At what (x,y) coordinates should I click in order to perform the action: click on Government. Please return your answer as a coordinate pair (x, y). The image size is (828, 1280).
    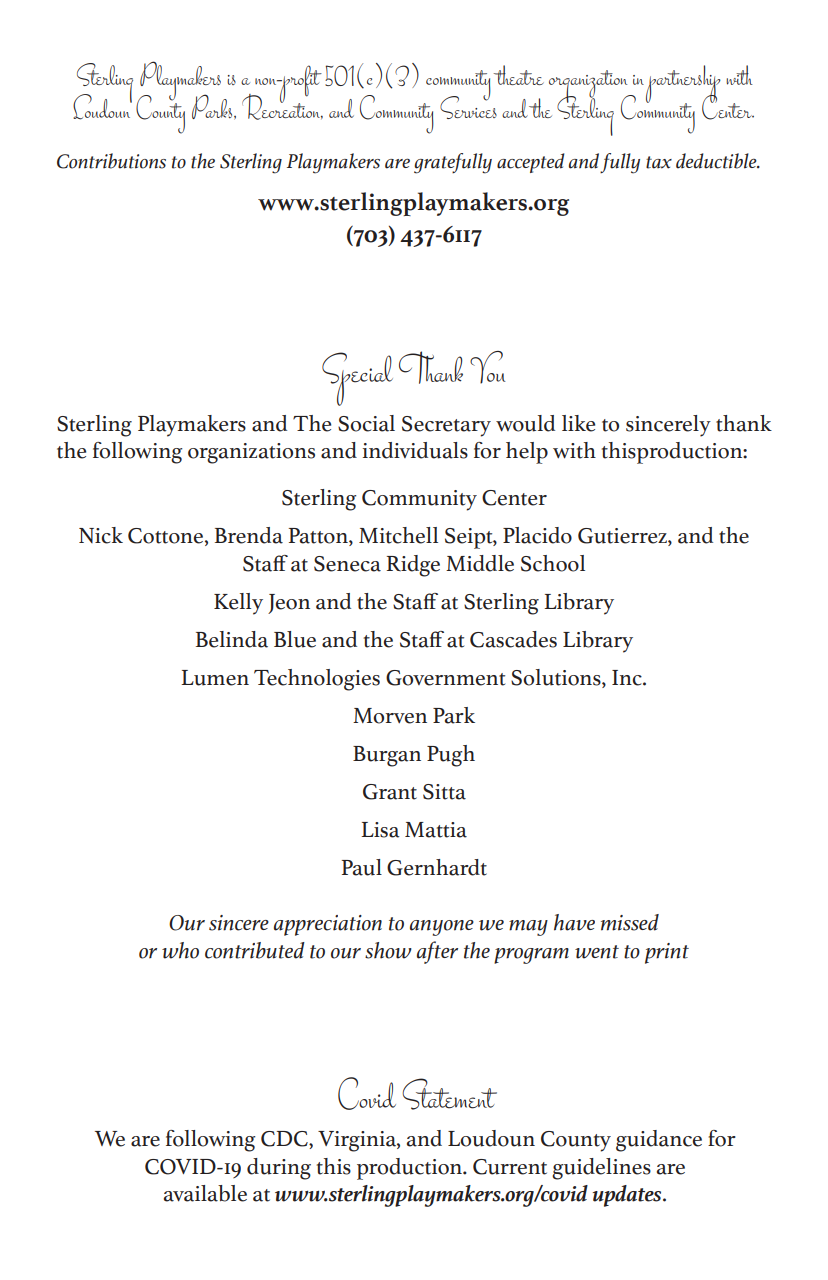
    Looking at the image, I should click on (445, 678).
